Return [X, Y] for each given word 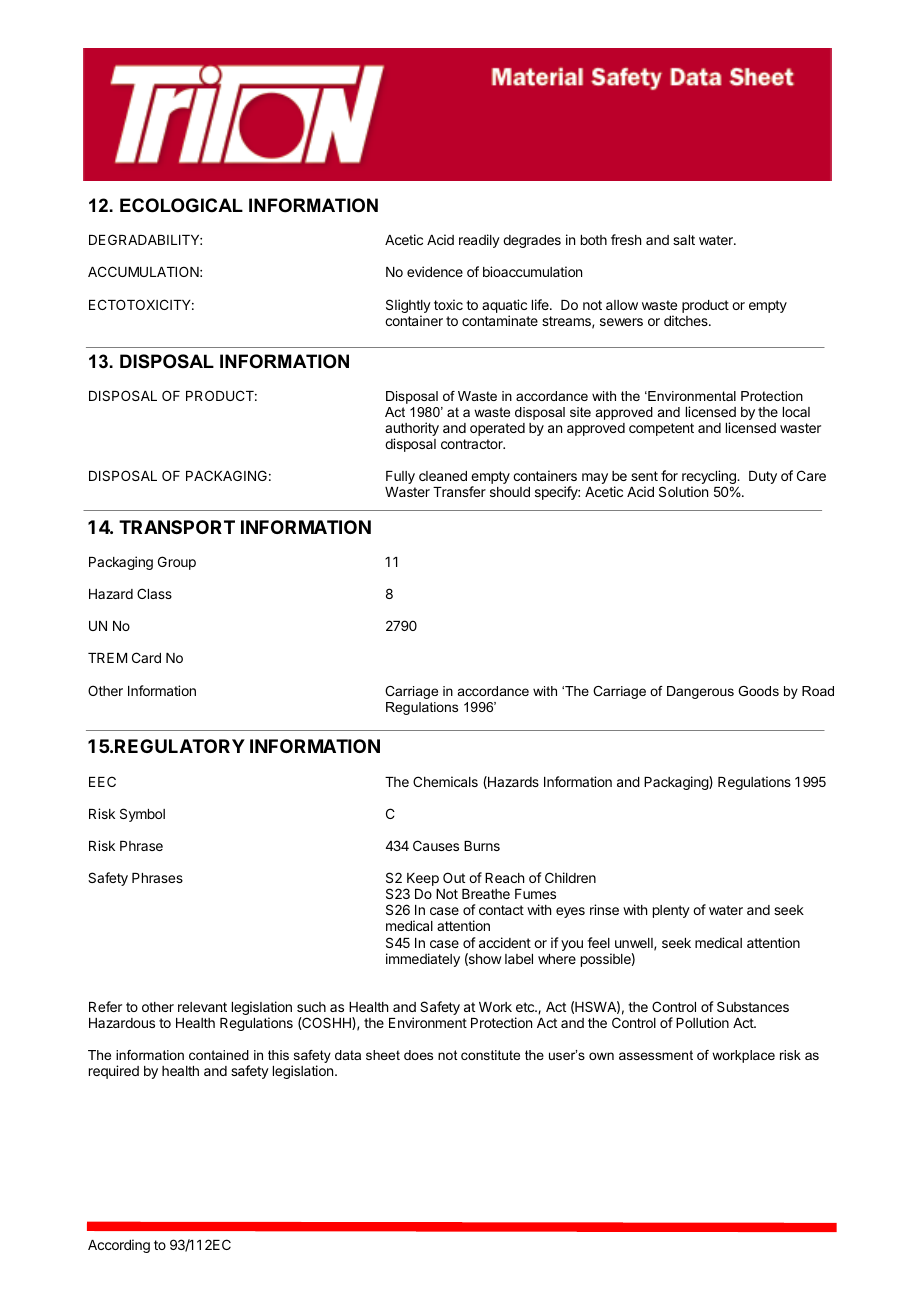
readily [479, 241]
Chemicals [445, 781]
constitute [490, 1055]
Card [146, 657]
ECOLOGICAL [181, 205]
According [119, 1246]
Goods [758, 691]
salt [684, 240]
